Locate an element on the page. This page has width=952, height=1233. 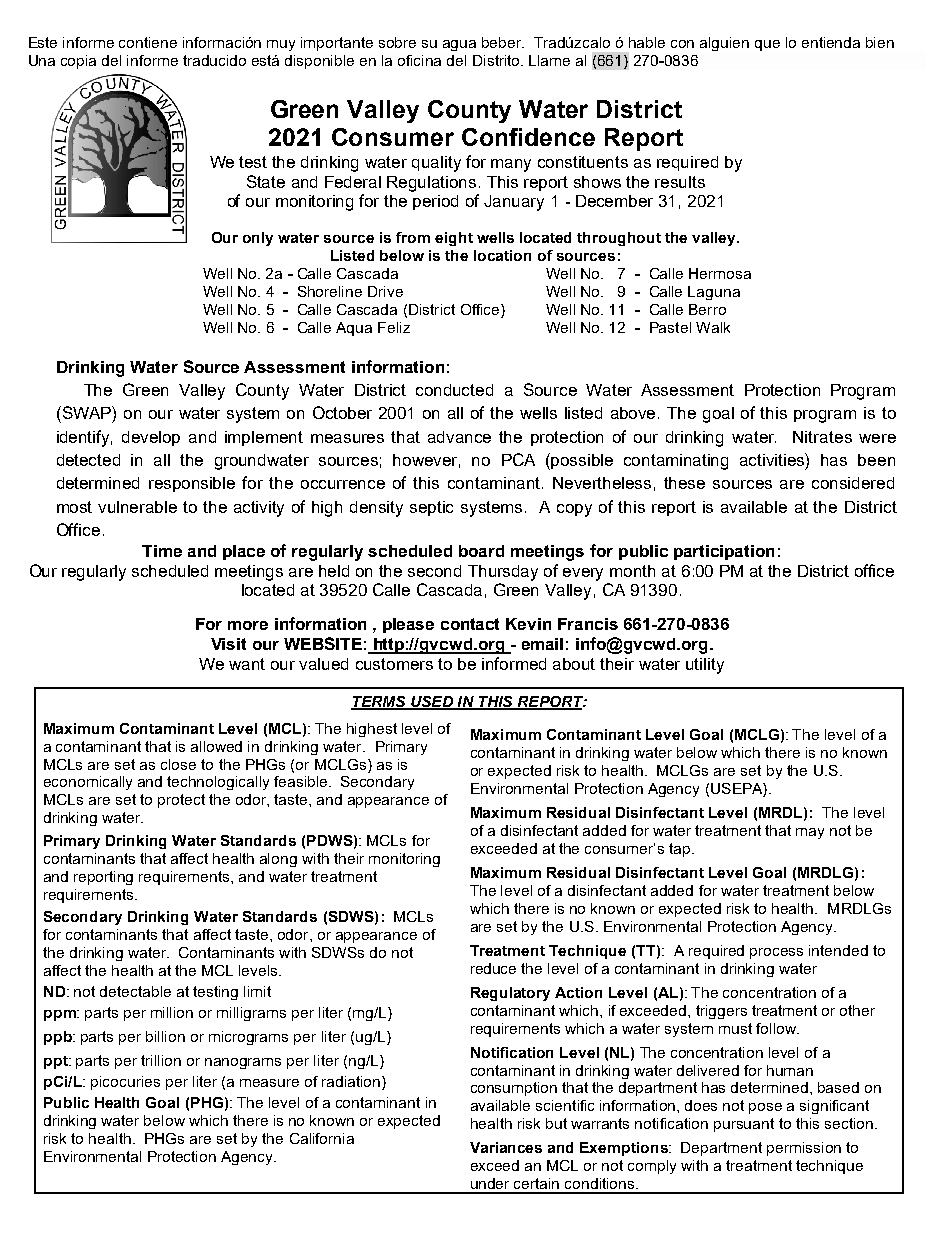
close is located at coordinates (178, 764).
